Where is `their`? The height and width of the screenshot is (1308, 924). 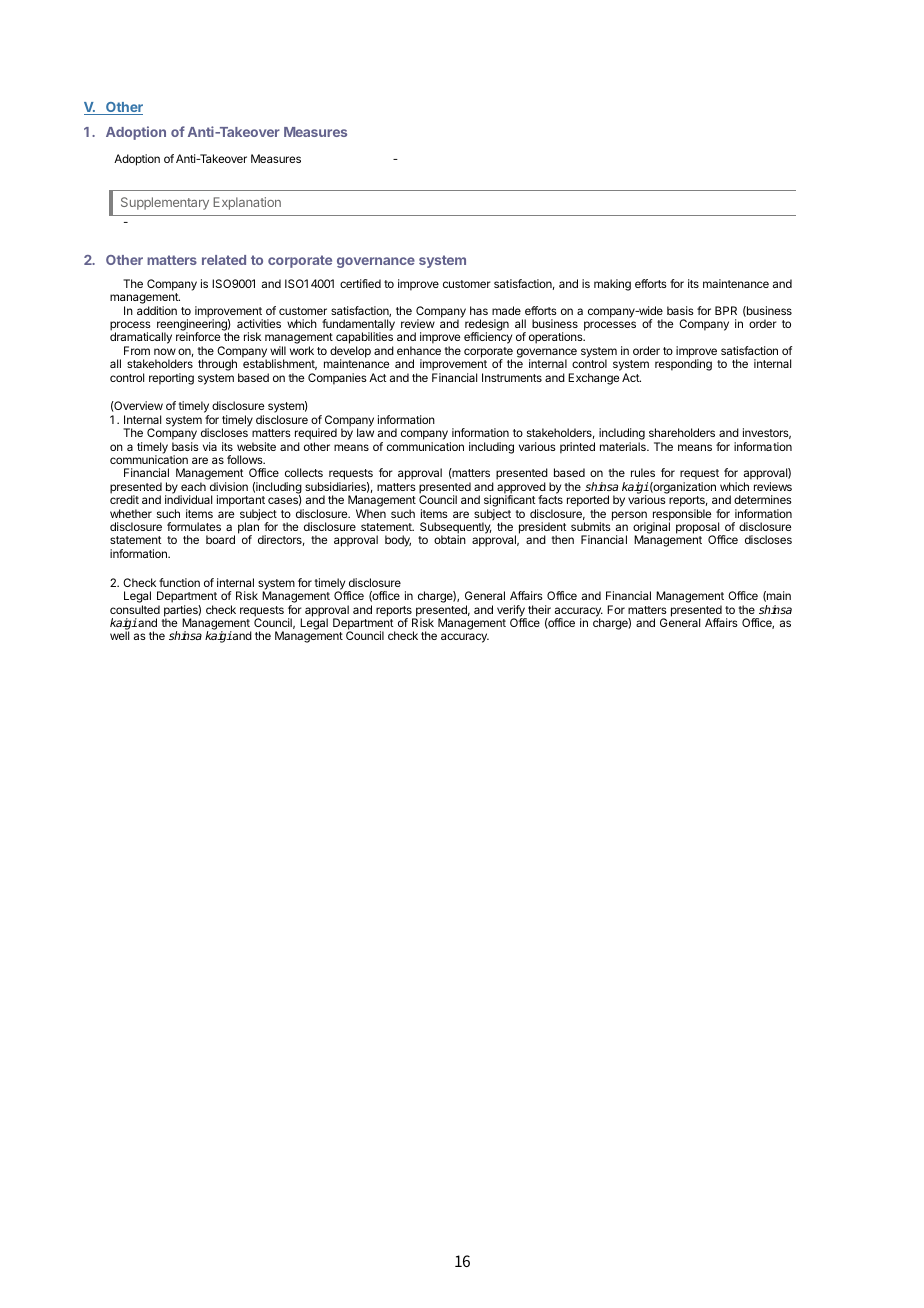
their is located at coordinates (539, 609).
